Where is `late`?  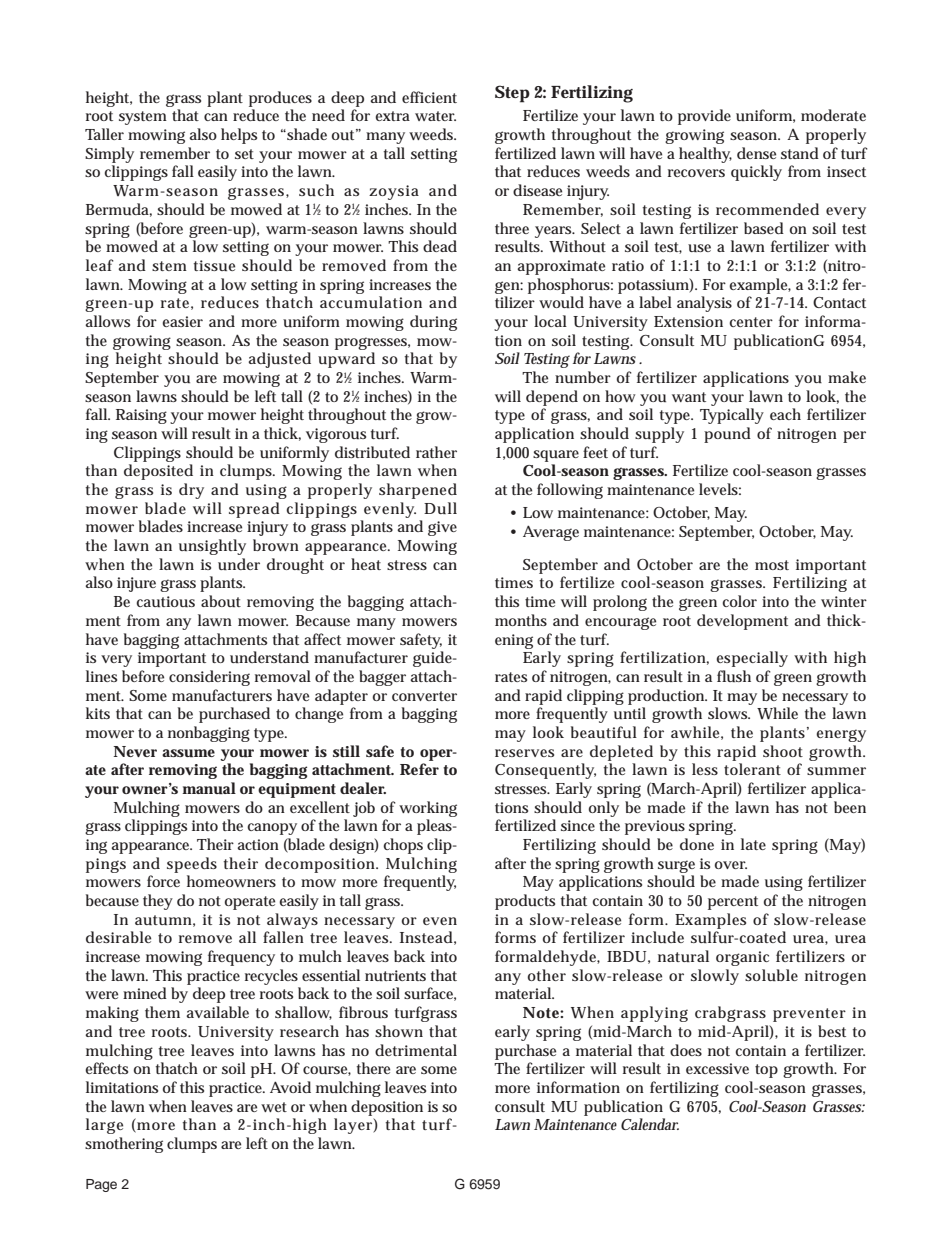
late is located at coordinates (753, 844).
